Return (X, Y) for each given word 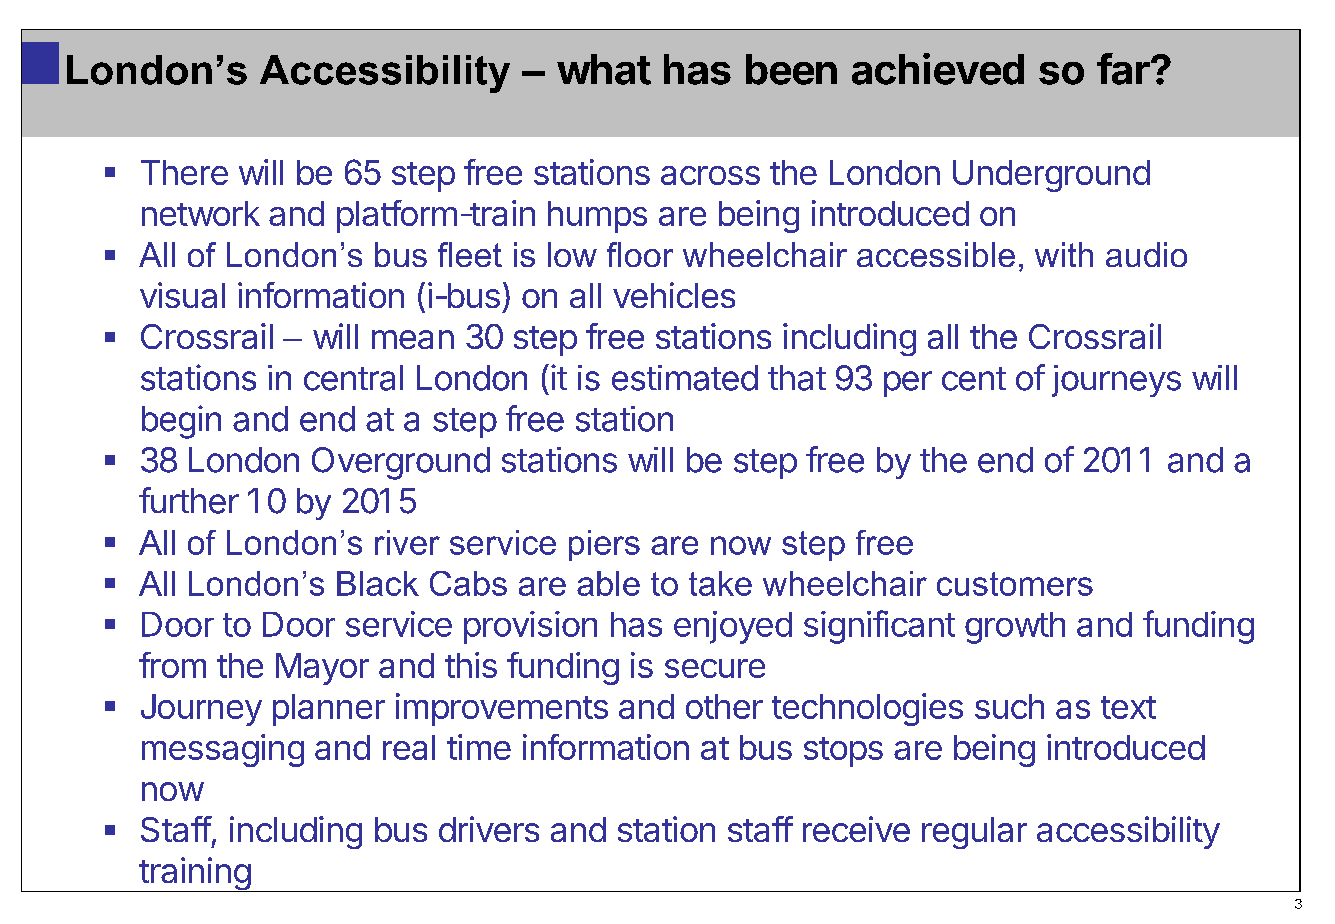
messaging (223, 750)
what (604, 69)
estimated (685, 378)
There (184, 172)
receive (856, 829)
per (908, 384)
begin (181, 422)
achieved (938, 69)
